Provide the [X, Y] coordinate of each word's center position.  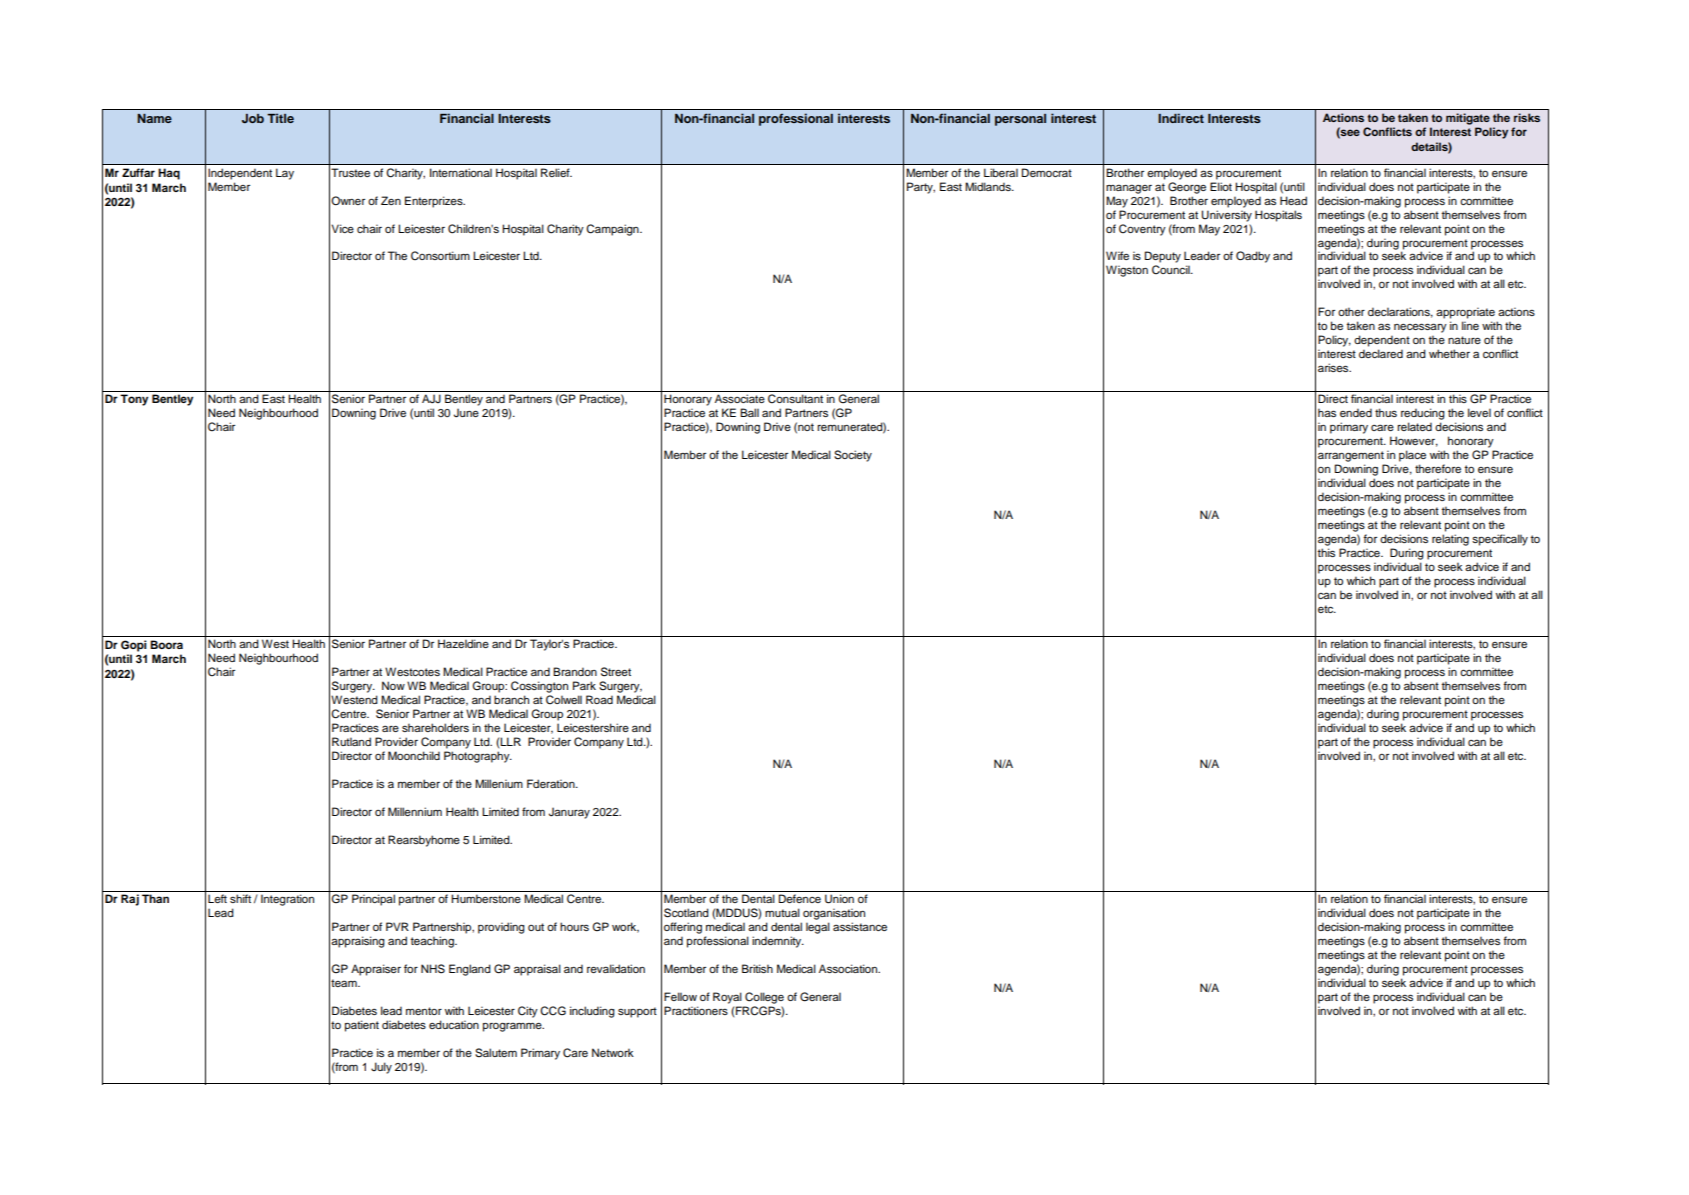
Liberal [1001, 172]
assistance [860, 926]
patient [362, 1026]
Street [616, 672]
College [764, 998]
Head [1293, 200]
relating [1450, 540]
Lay [285, 174]
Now [393, 685]
